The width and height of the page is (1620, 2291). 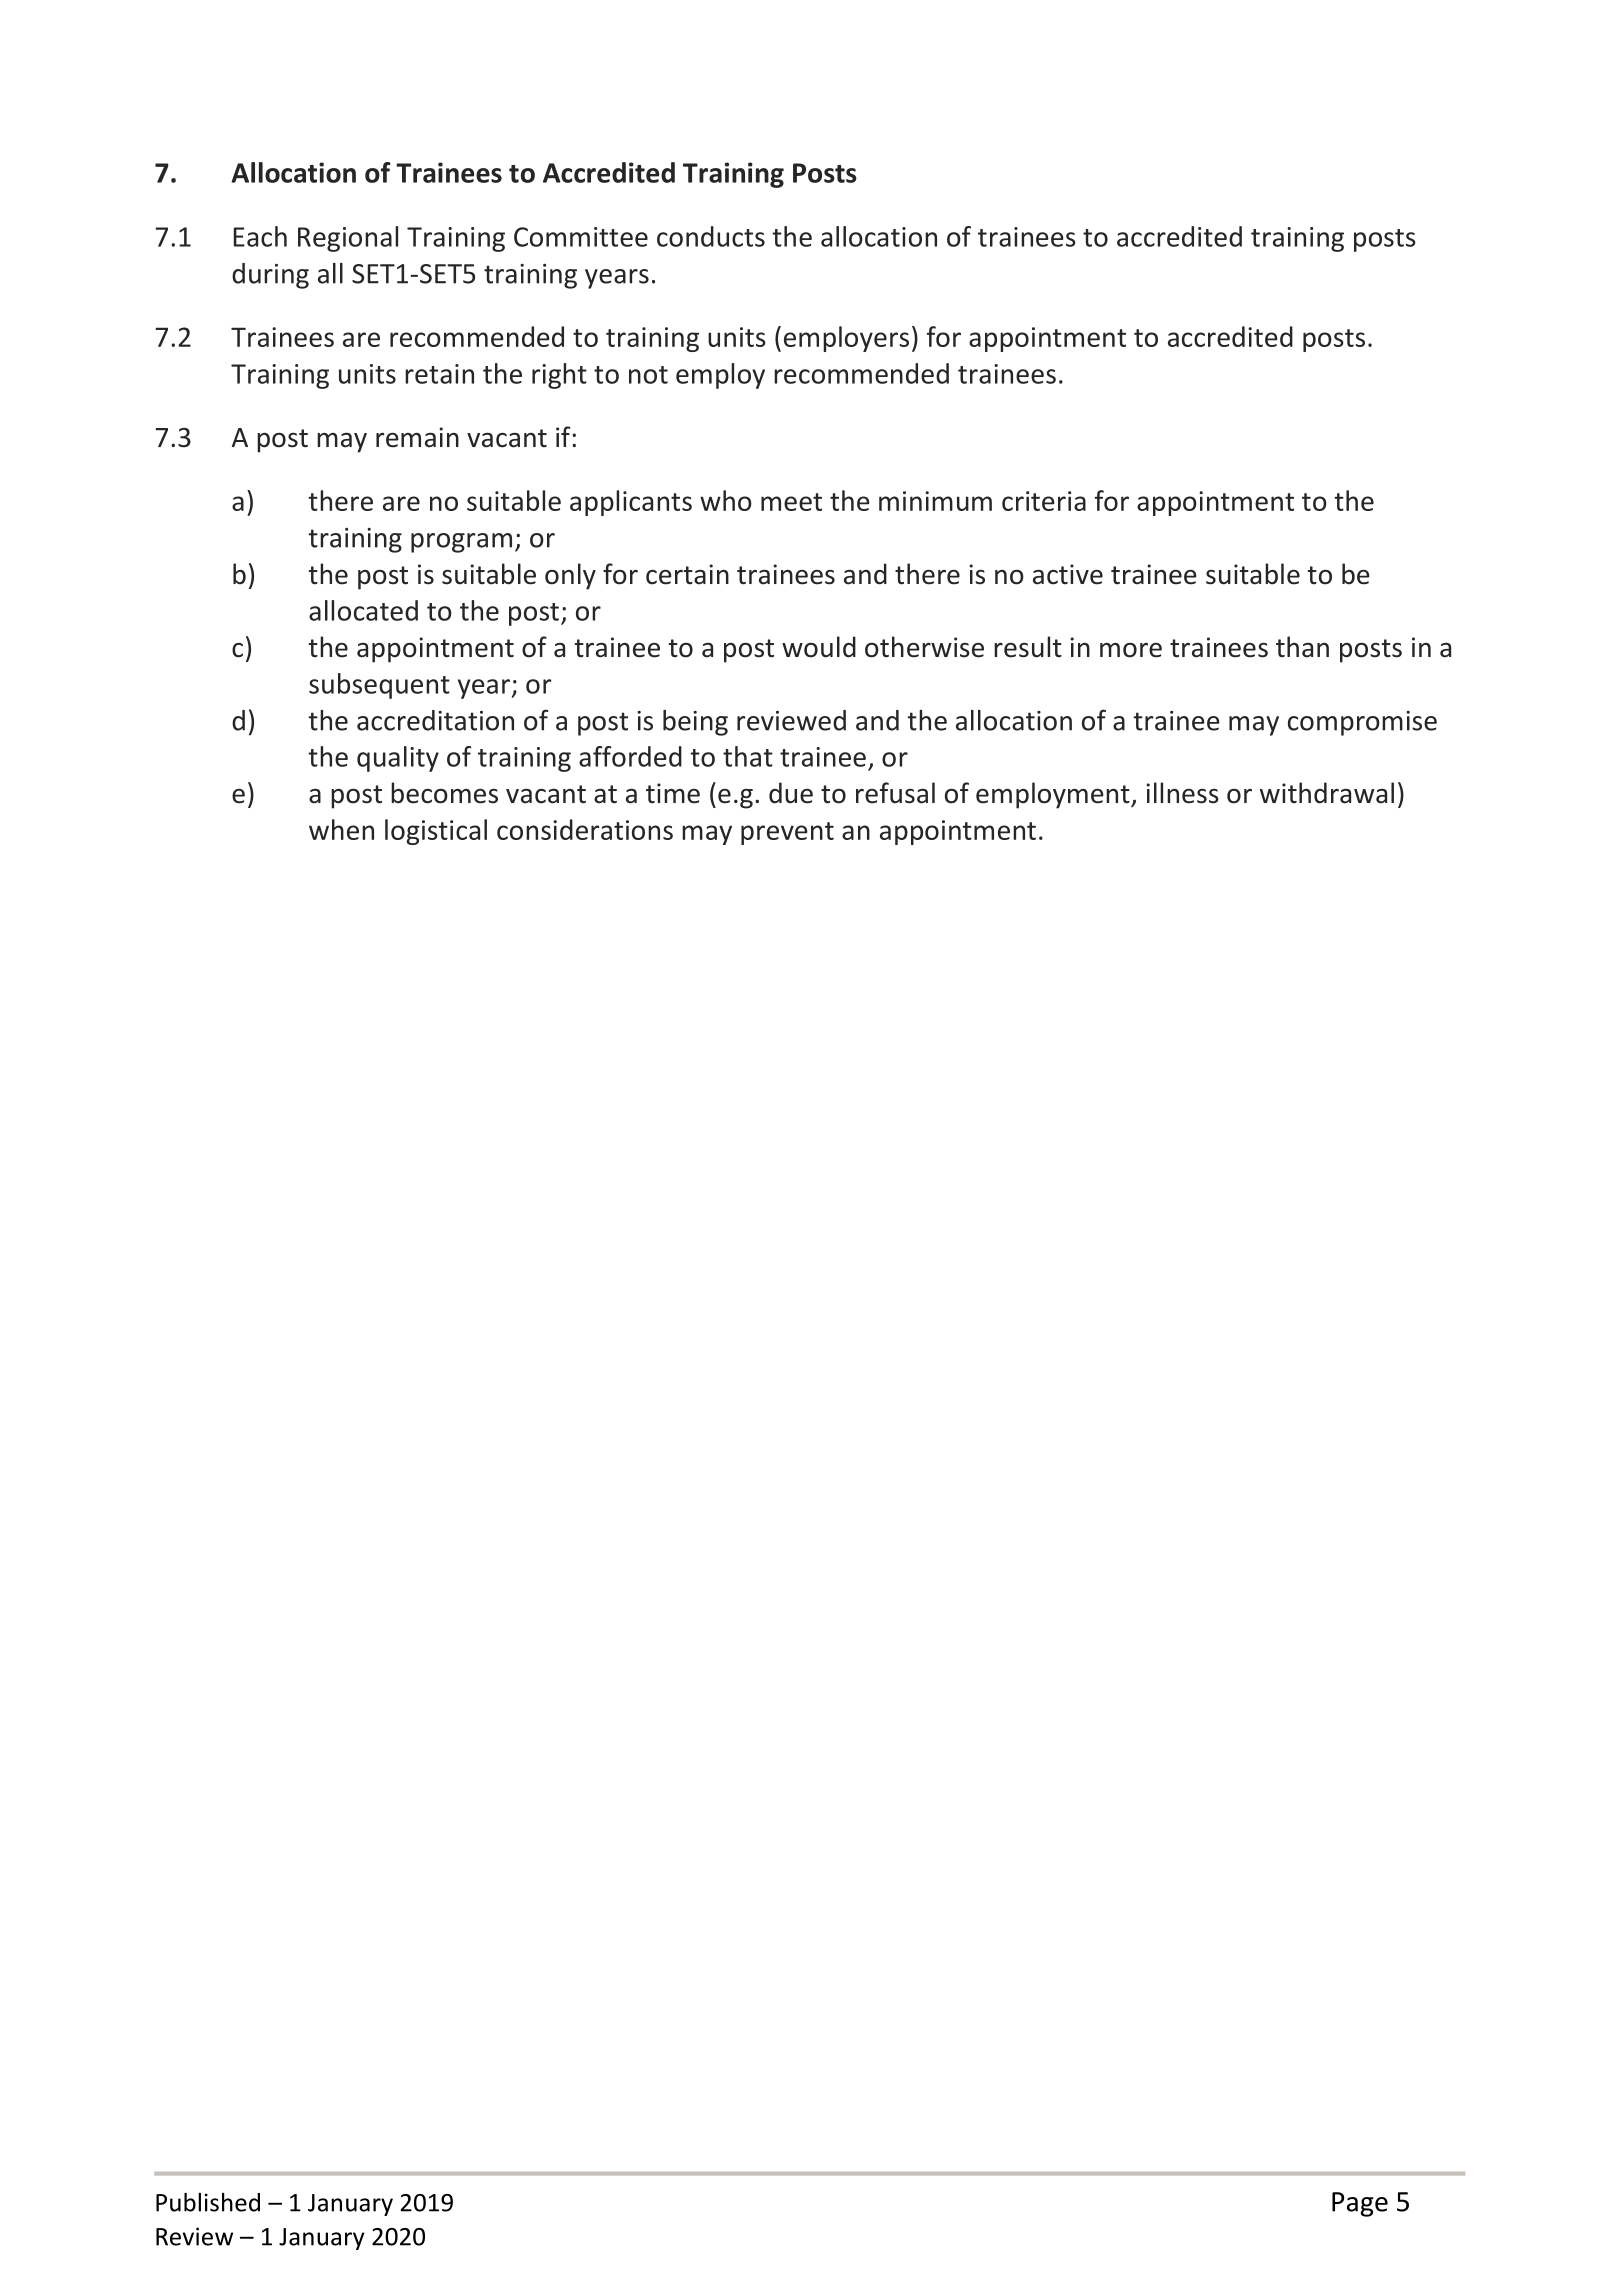 I want to click on Regional, so click(x=348, y=239).
